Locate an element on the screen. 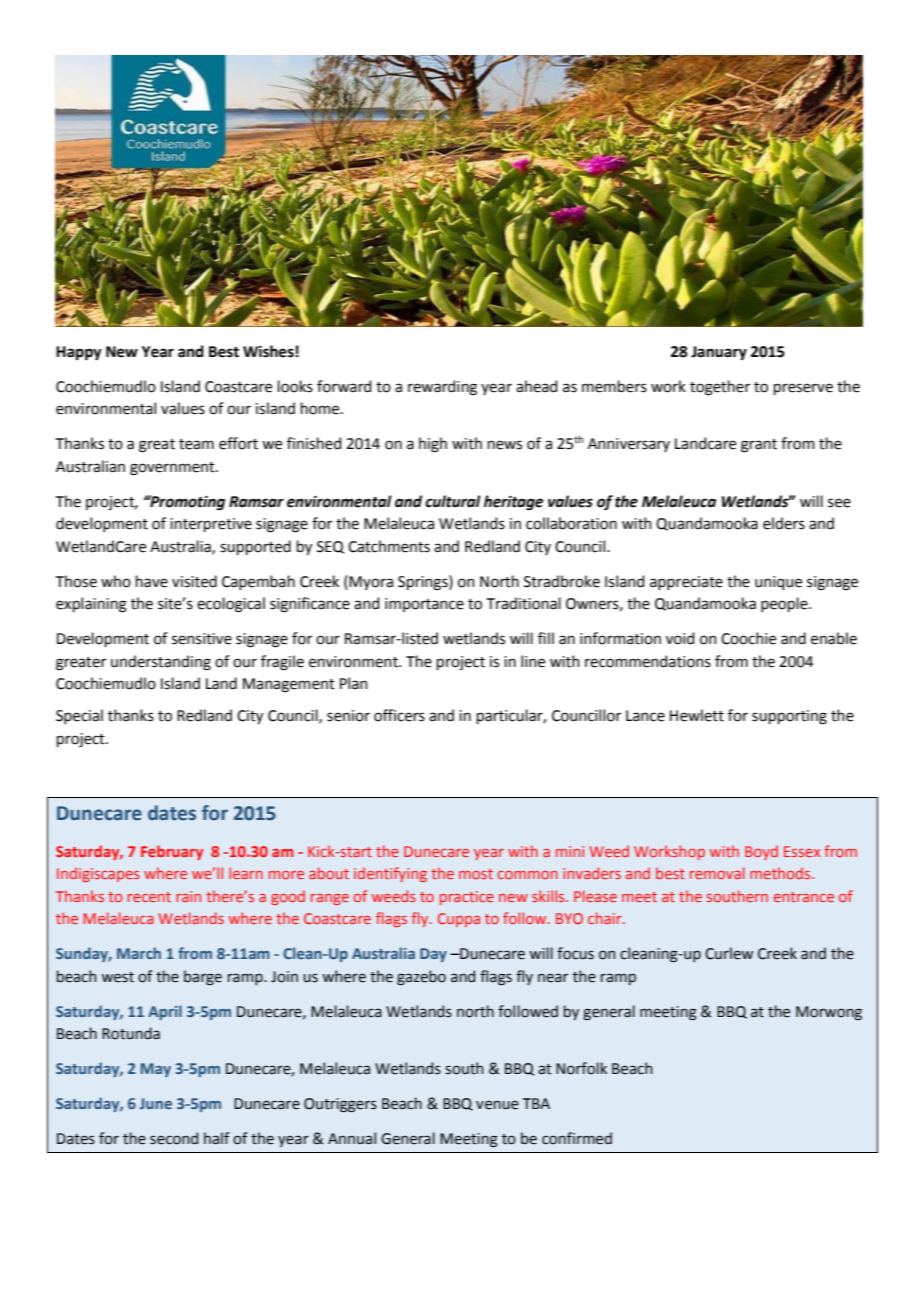  rewarding is located at coordinates (442, 388).
